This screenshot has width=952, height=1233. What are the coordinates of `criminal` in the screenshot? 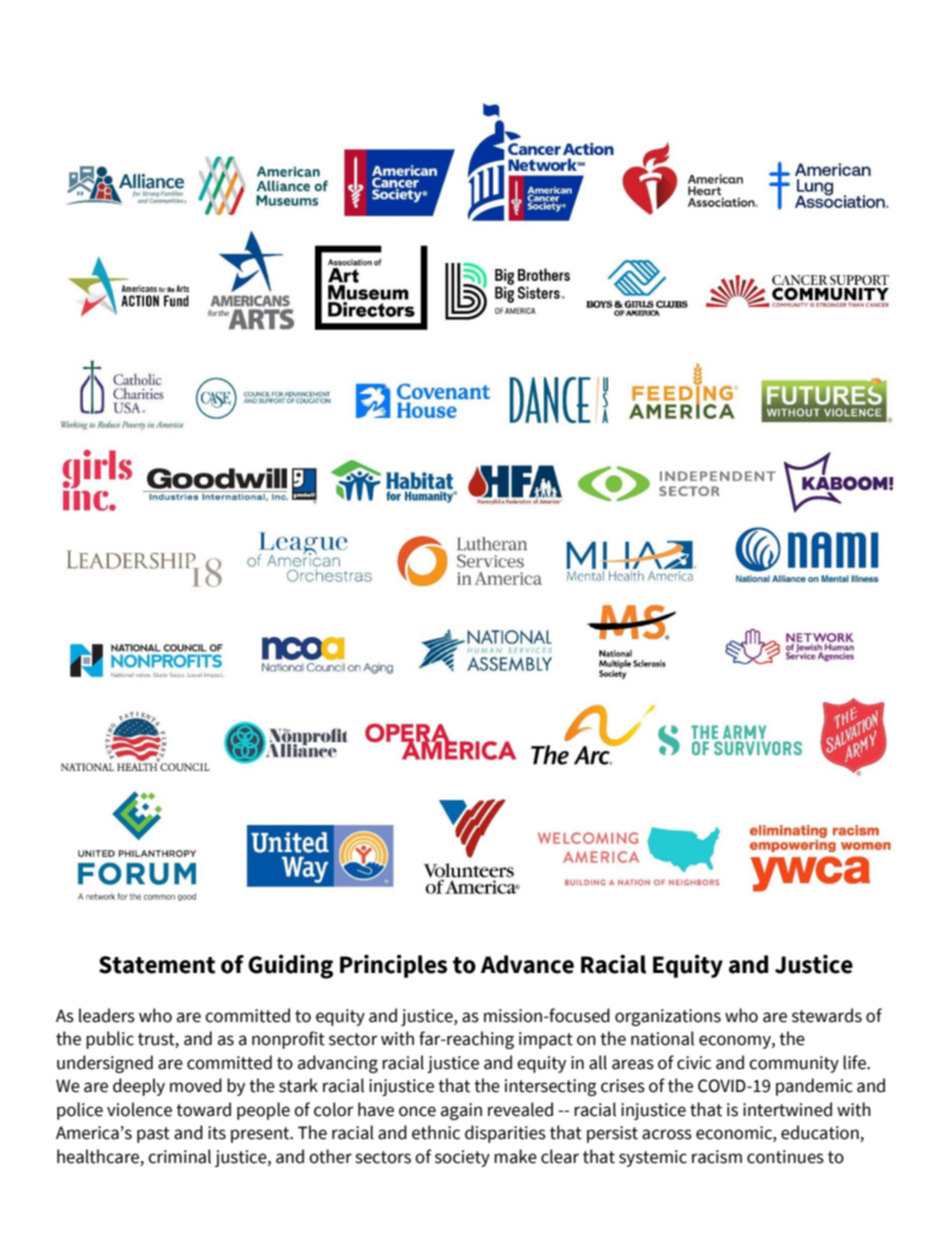 It's located at (179, 1156).
